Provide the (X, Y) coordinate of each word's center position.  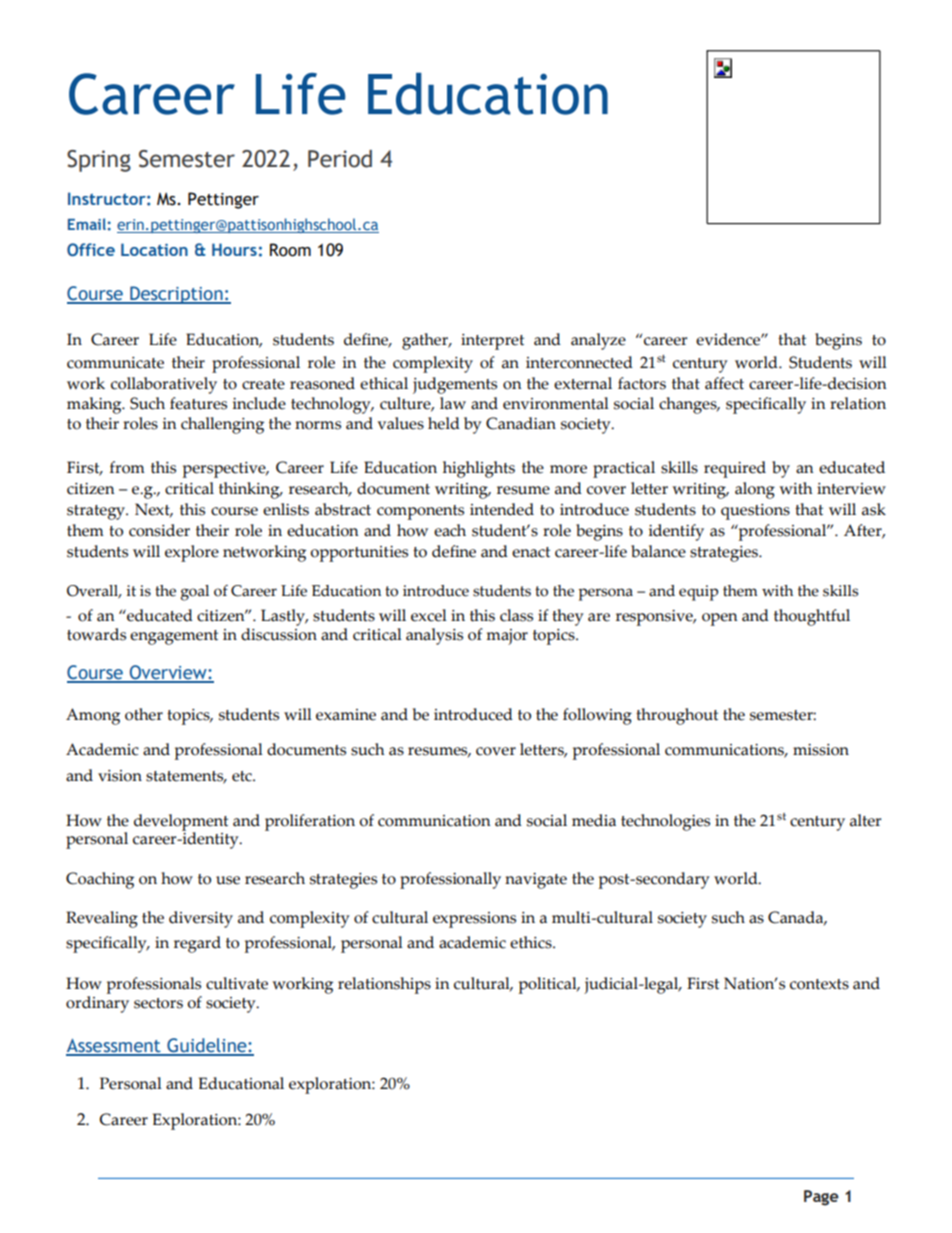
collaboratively (164, 385)
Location (154, 249)
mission (821, 750)
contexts (819, 984)
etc (243, 776)
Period (340, 159)
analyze (598, 341)
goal (195, 593)
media (594, 820)
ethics (532, 942)
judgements (455, 385)
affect (724, 383)
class (516, 615)
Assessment (114, 1047)
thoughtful (812, 617)
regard (197, 944)
